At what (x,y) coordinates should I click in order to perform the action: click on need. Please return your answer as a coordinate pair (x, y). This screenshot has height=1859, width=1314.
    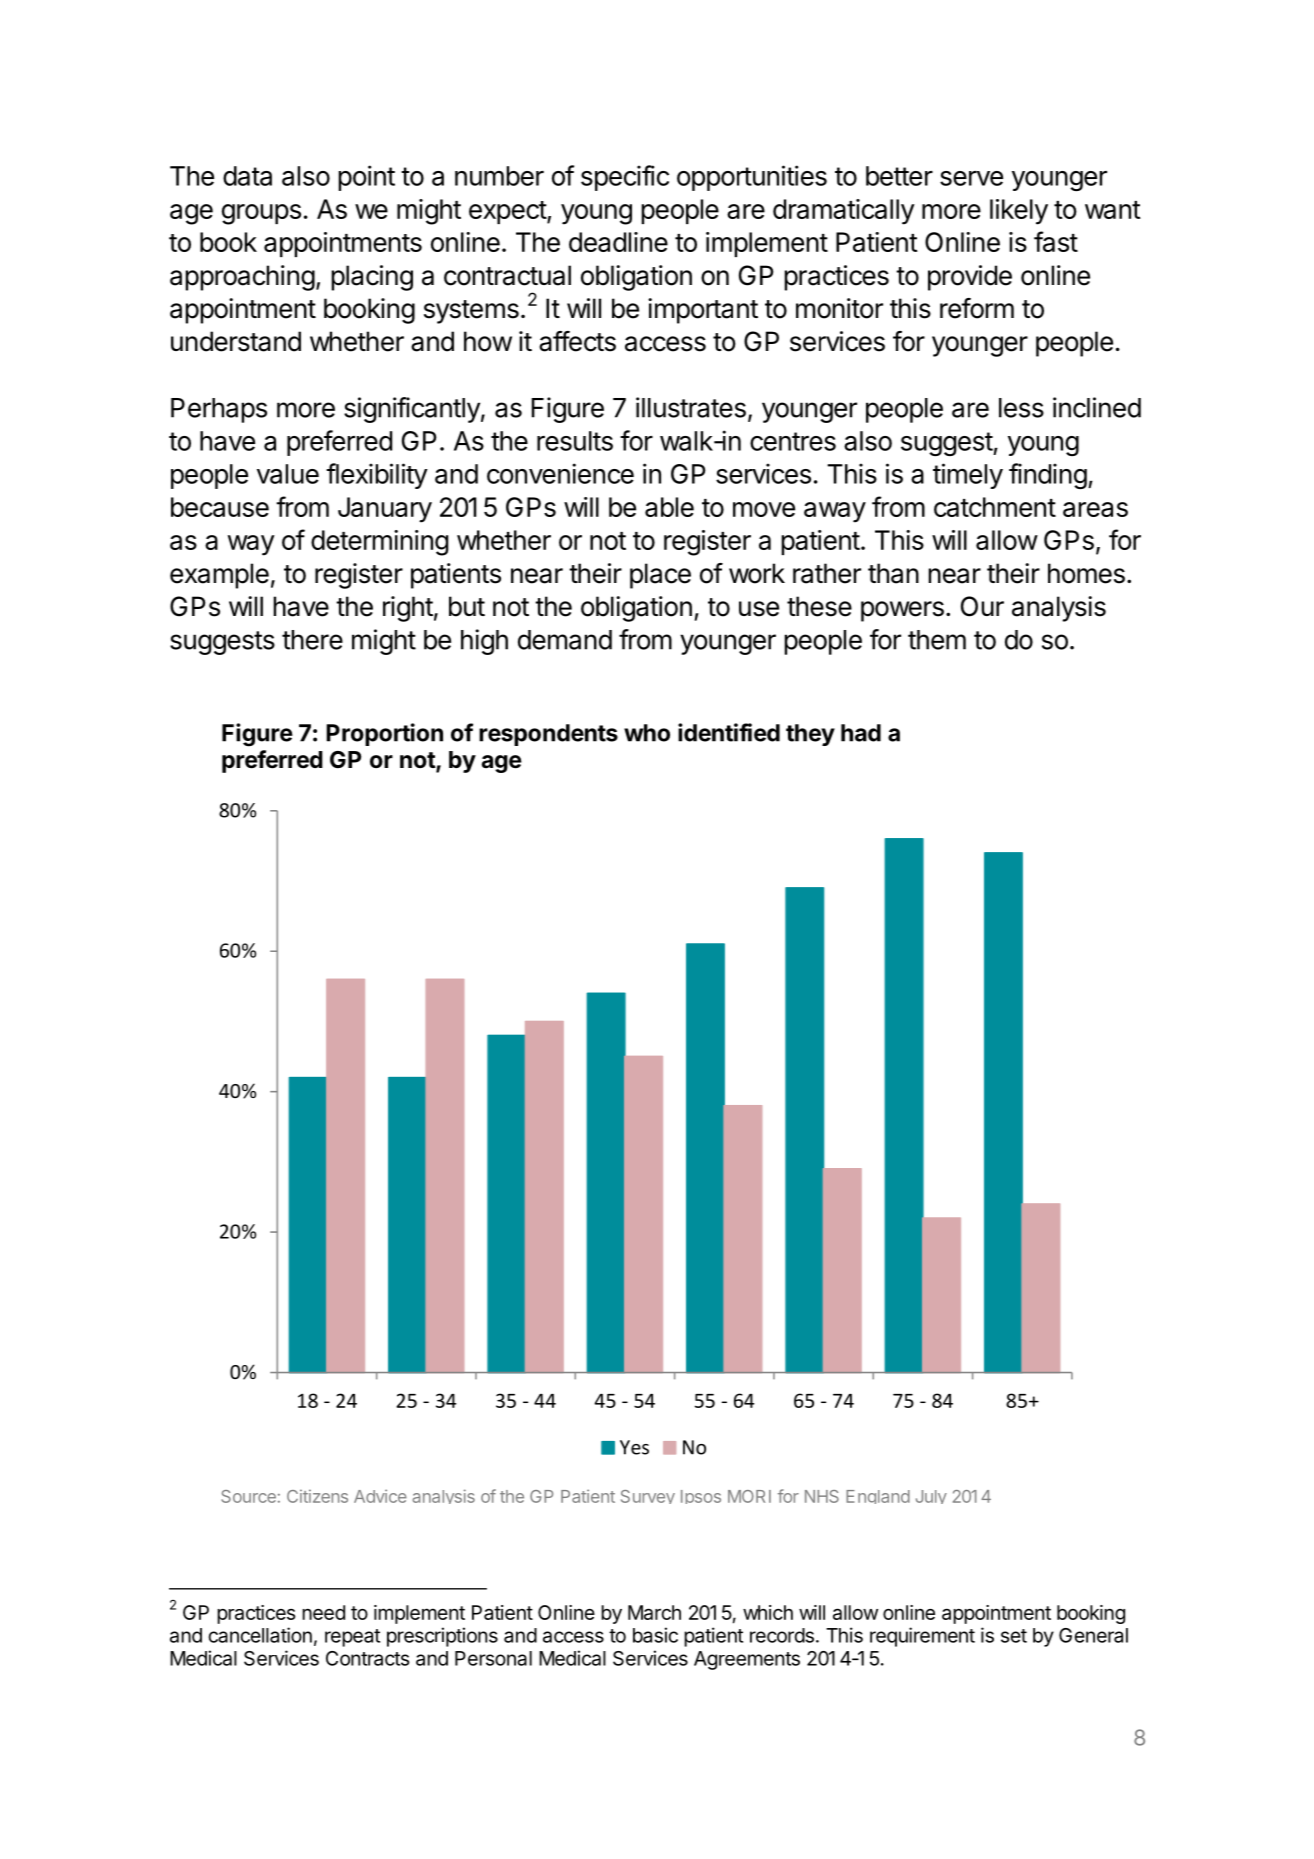
    Looking at the image, I should click on (323, 1612).
